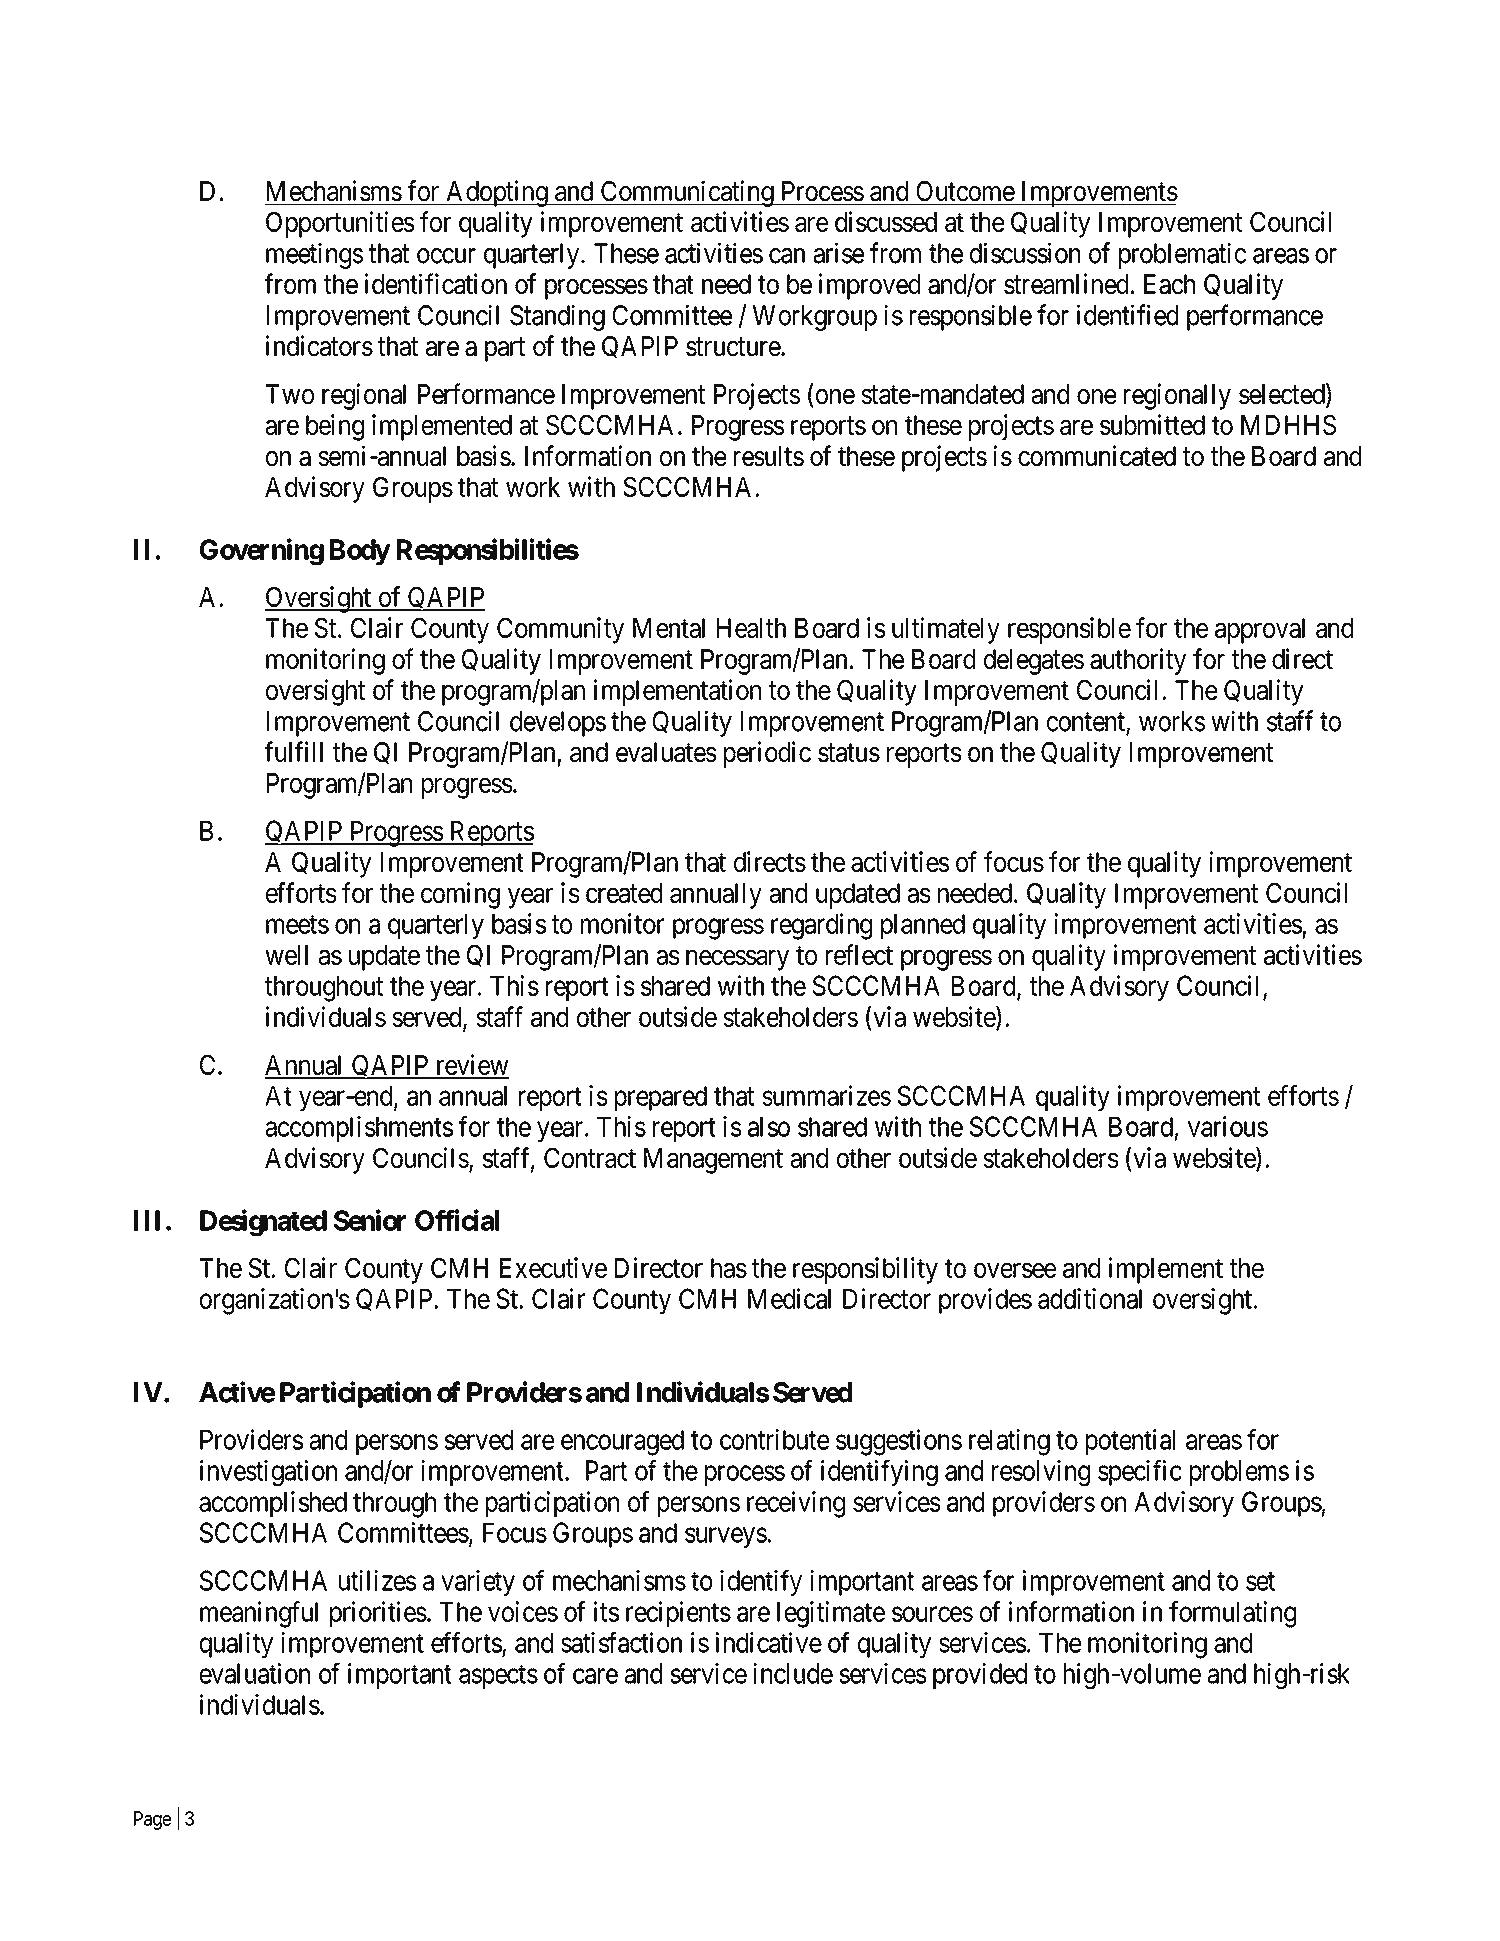  What do you see at coordinates (286, 955) in the screenshot?
I see `well` at bounding box center [286, 955].
